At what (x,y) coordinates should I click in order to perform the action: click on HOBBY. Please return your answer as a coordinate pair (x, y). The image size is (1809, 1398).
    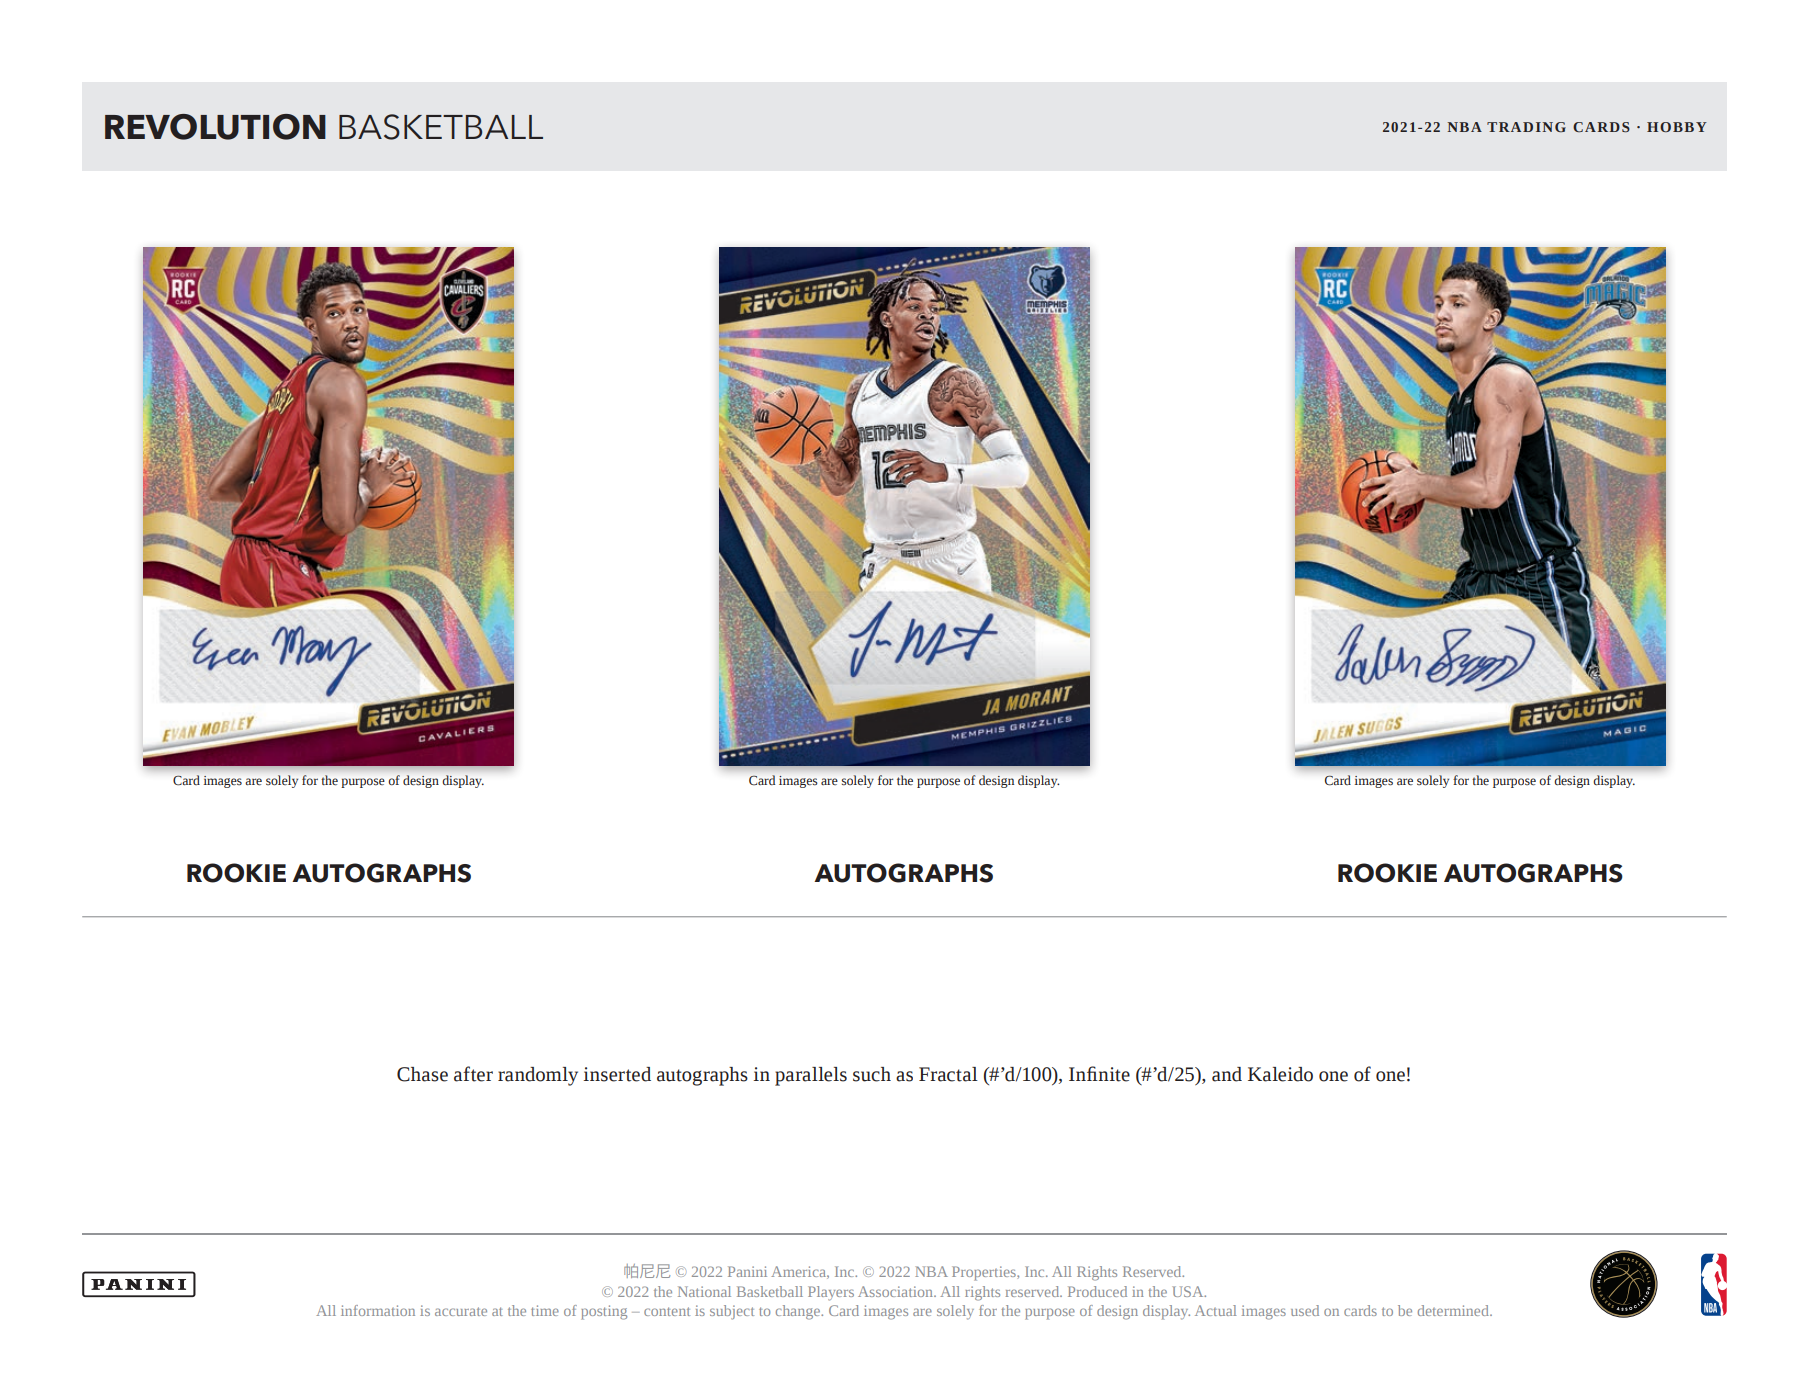
    Looking at the image, I should click on (1677, 127).
